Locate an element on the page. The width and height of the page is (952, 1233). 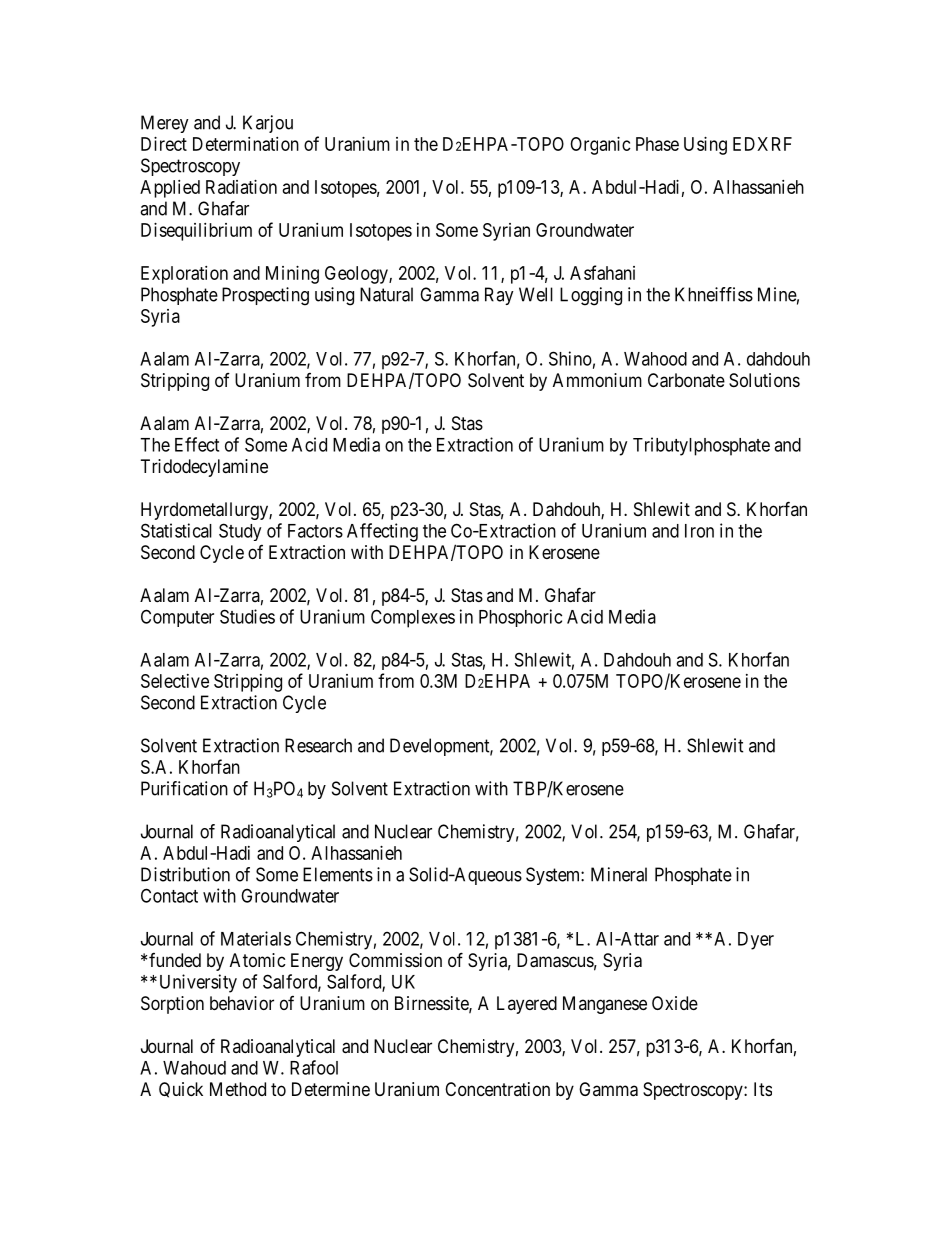
Concentration is located at coordinates (497, 1089).
